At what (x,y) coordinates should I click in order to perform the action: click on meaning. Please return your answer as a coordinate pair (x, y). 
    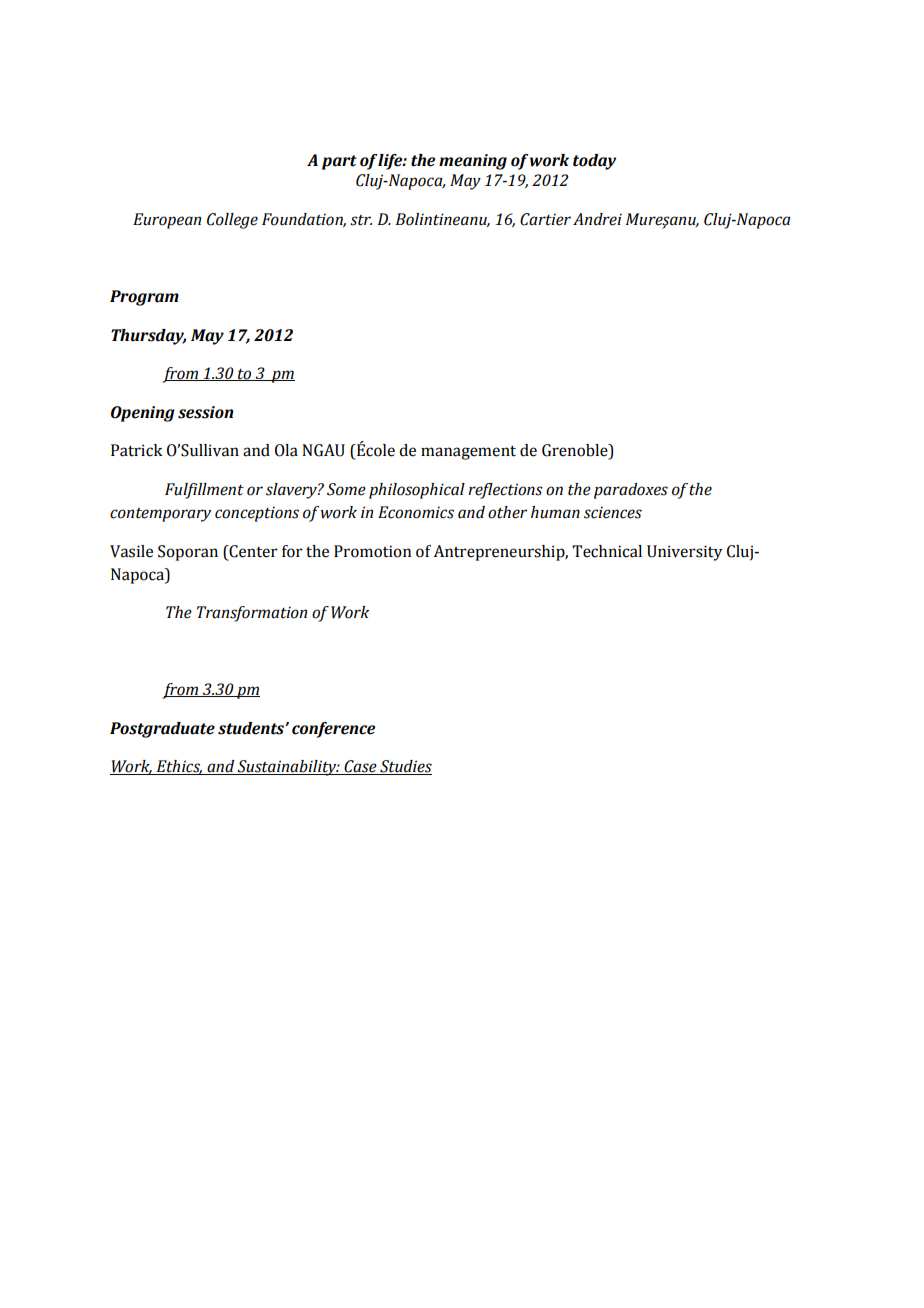
    Looking at the image, I should click on (473, 162).
